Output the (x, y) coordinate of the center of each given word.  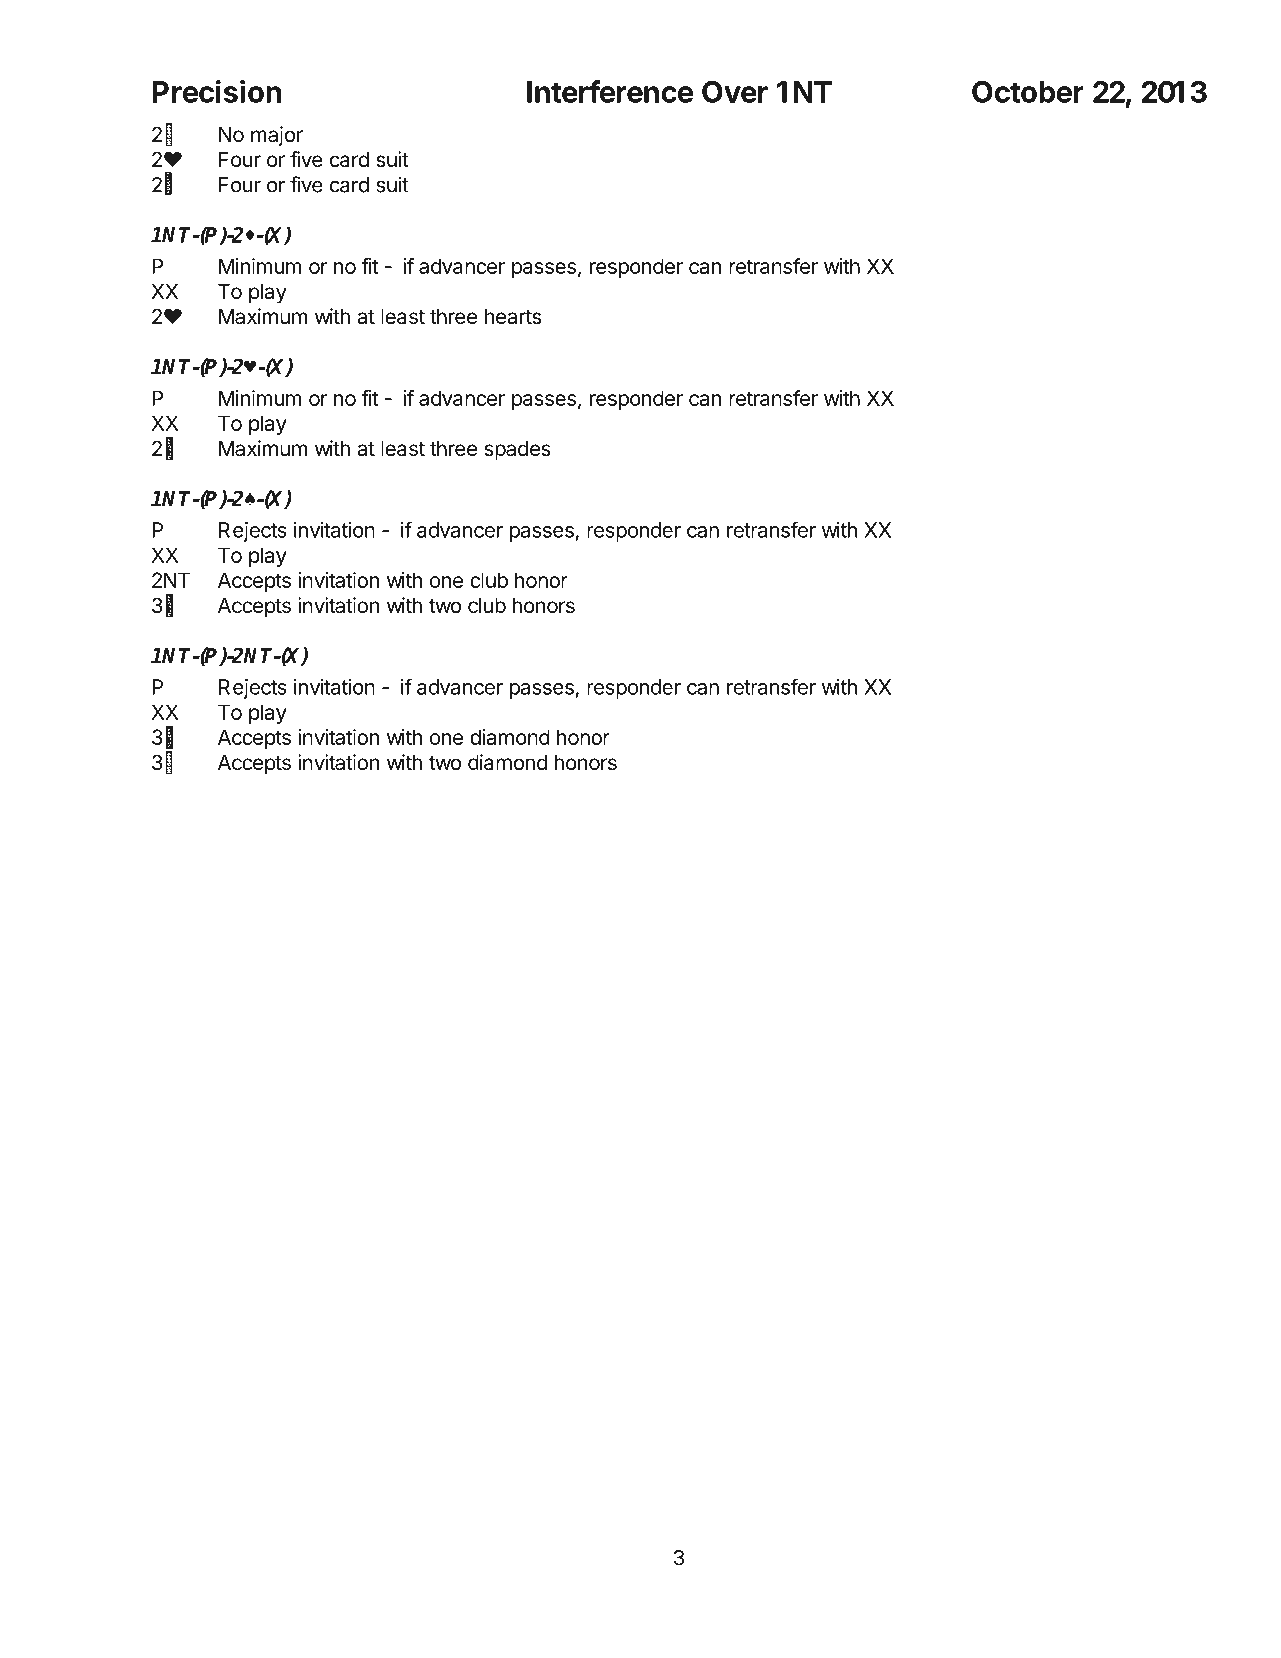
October (1028, 92)
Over (735, 92)
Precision (216, 91)
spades (517, 451)
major (277, 136)
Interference (610, 91)
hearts (513, 317)
